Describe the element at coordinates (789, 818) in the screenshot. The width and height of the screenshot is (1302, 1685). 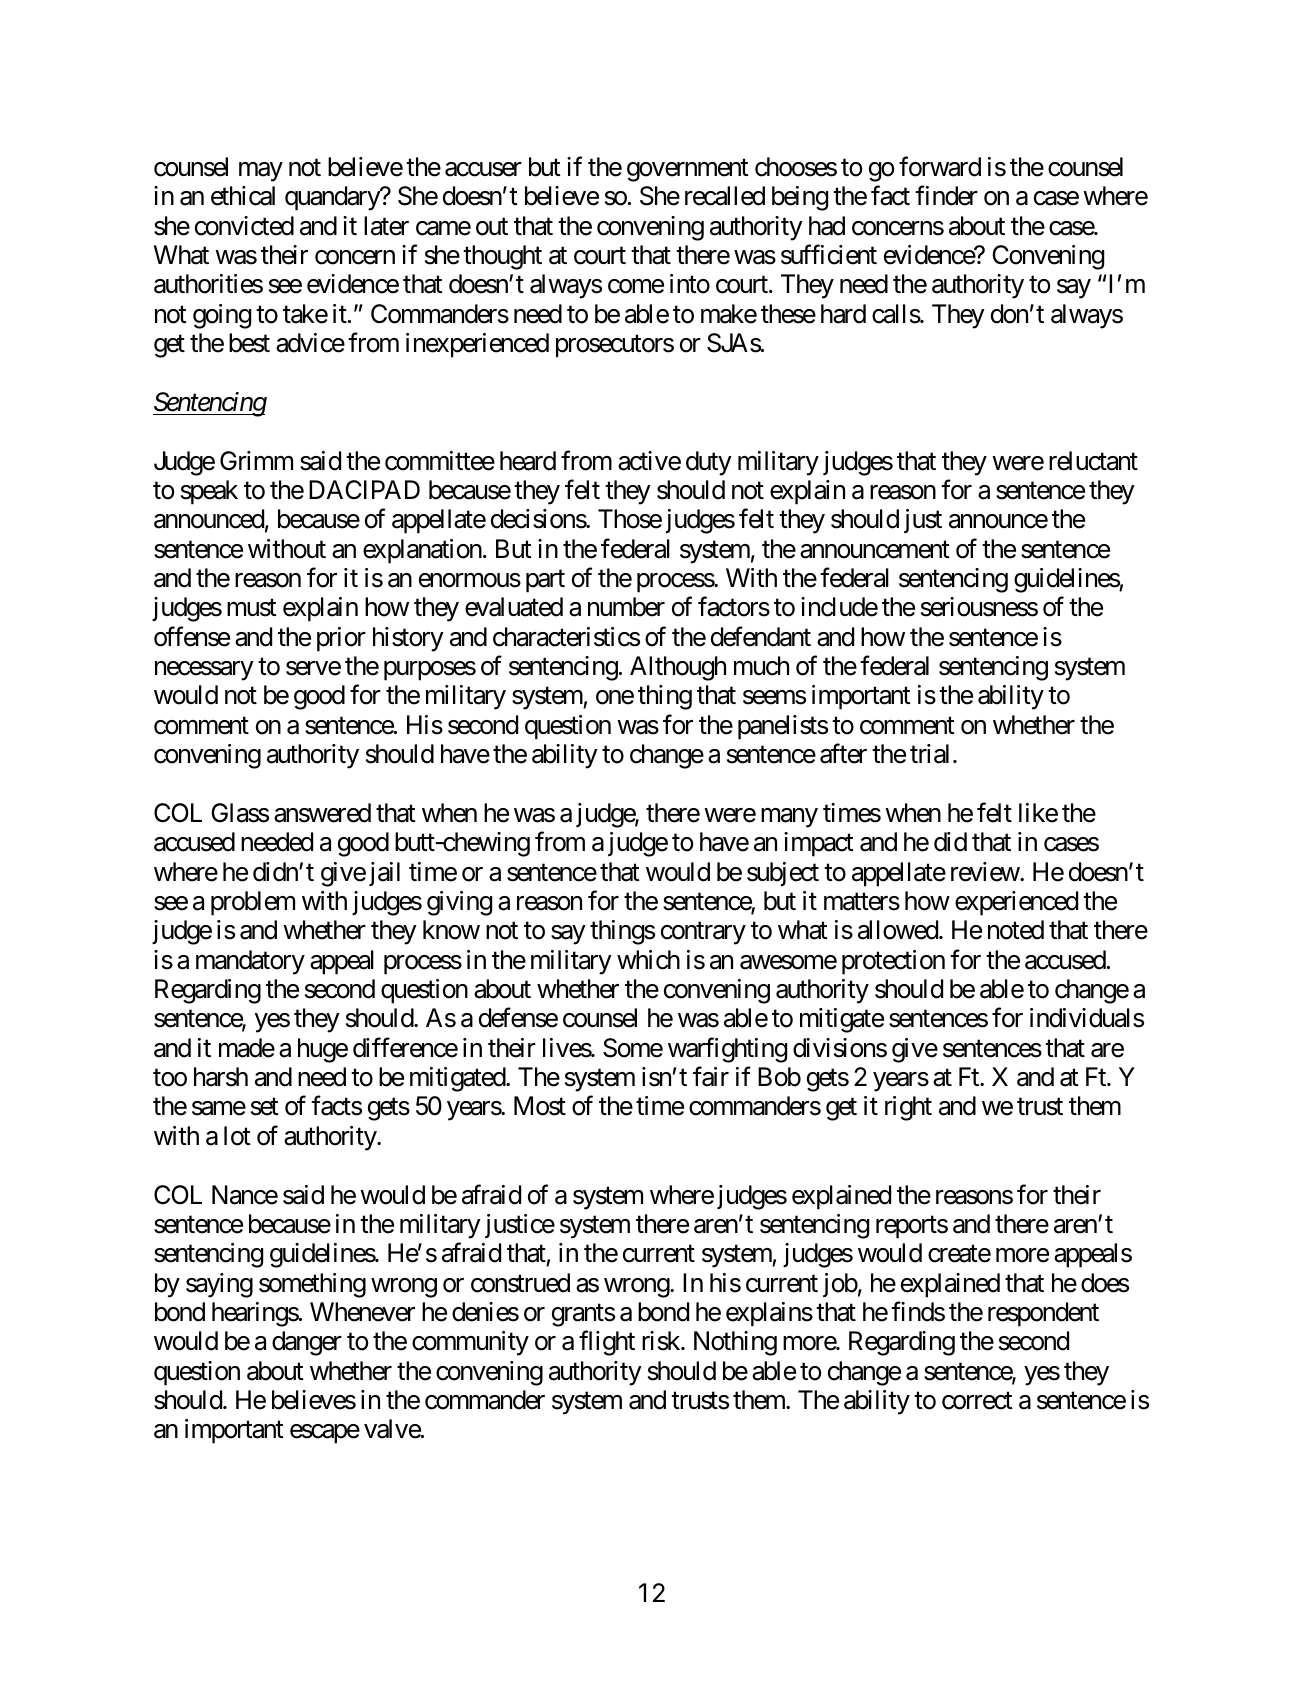
I see `many` at that location.
